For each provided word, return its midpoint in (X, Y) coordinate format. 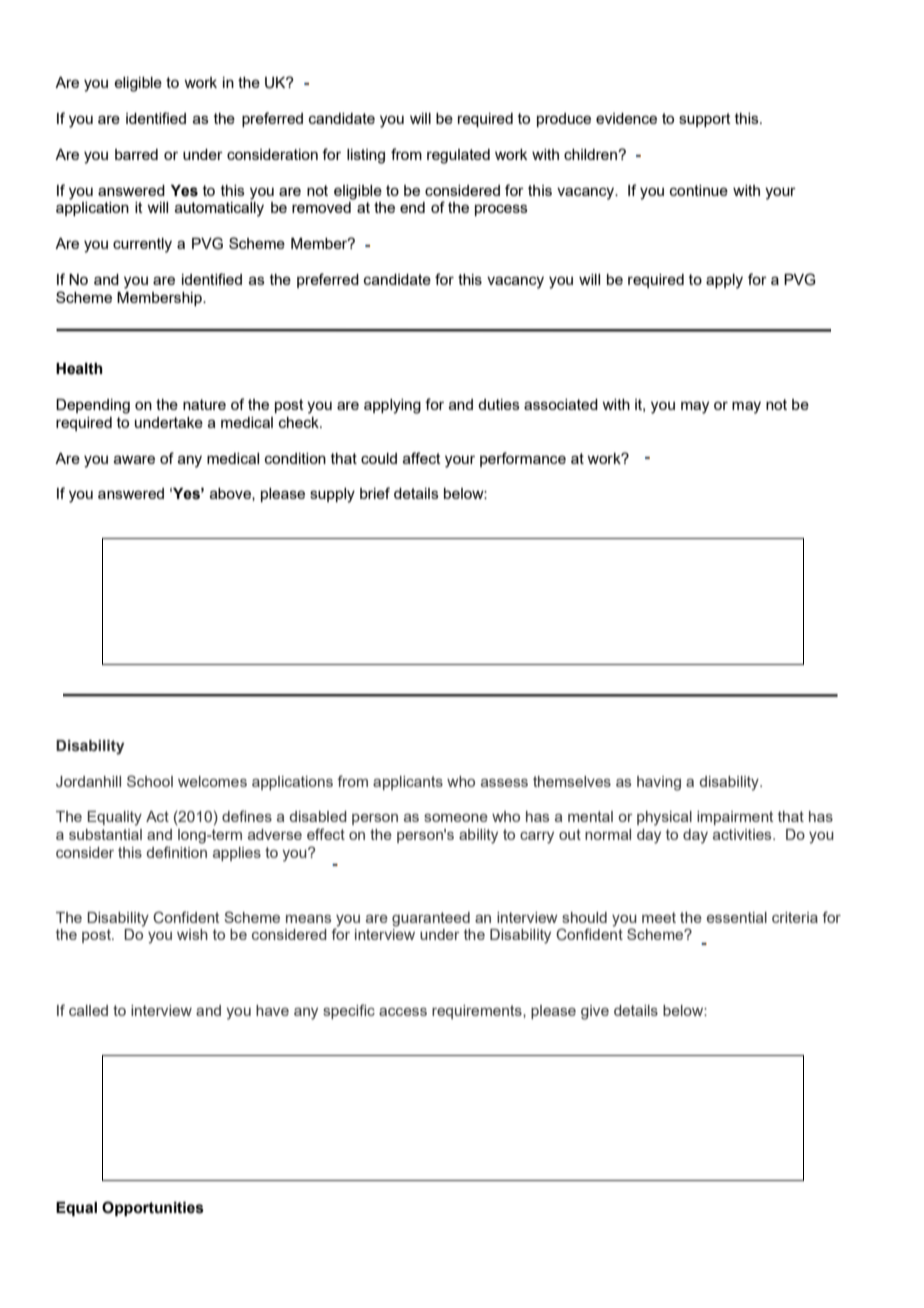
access (403, 1012)
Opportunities (153, 1208)
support (705, 120)
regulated (458, 156)
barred (136, 154)
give (595, 1012)
